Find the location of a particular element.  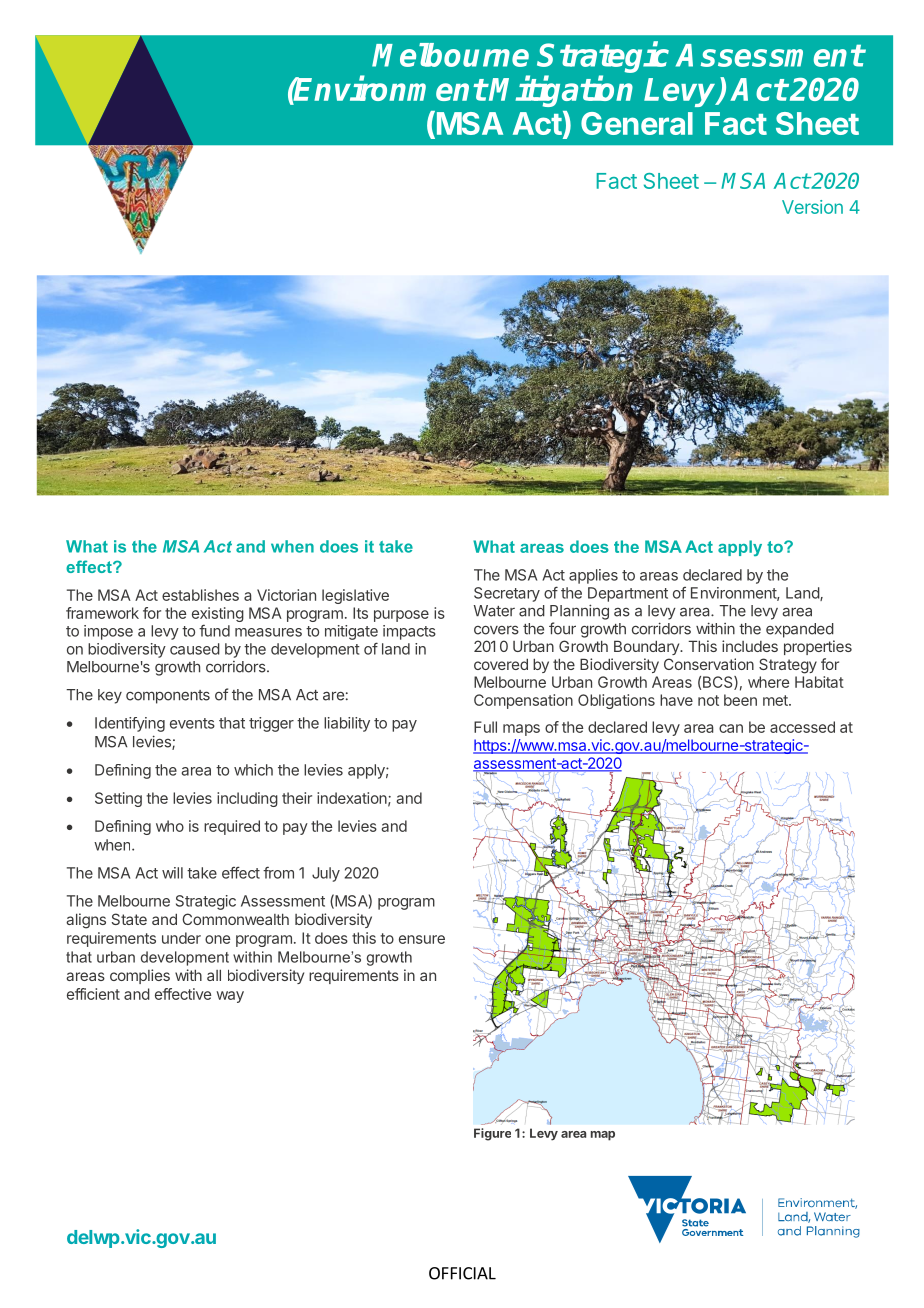

way is located at coordinates (230, 997).
